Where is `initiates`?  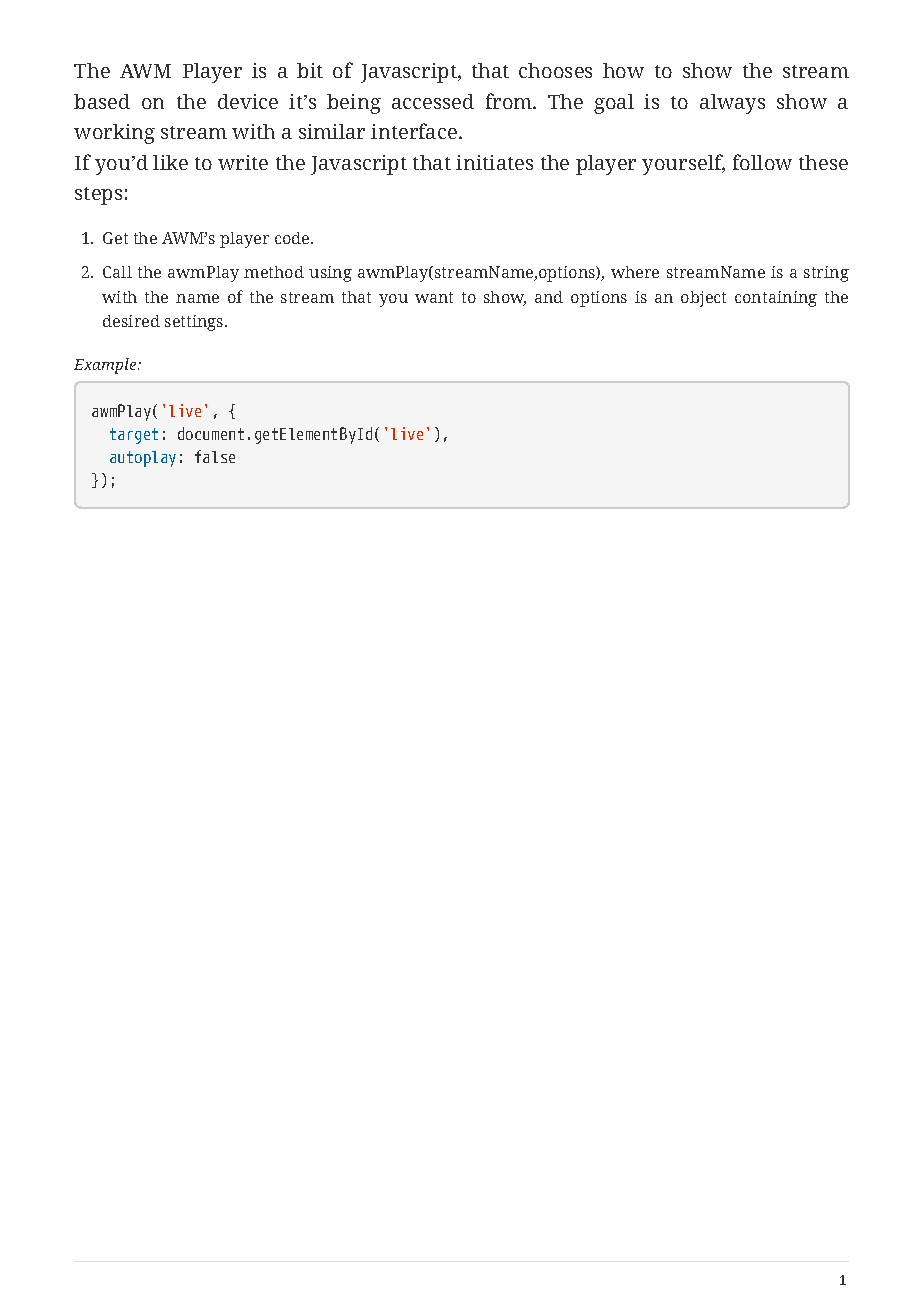 initiates is located at coordinates (494, 162).
